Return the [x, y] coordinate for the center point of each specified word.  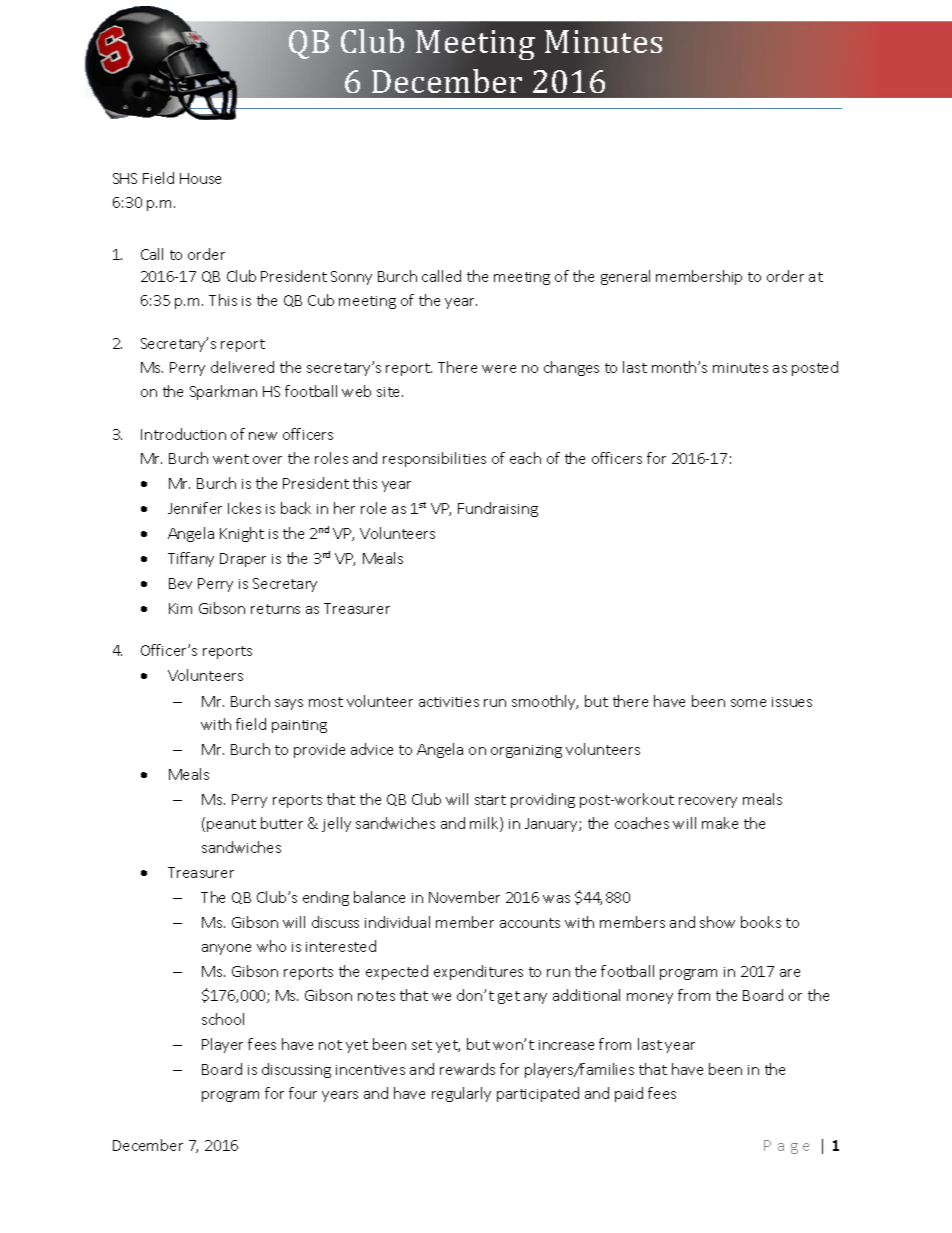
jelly [336, 824]
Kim [180, 608]
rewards [467, 1069]
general [625, 277]
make [720, 823]
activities [449, 702]
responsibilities [434, 459]
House [200, 178]
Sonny [351, 278]
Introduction [183, 434]
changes [571, 368]
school [223, 1019]
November [464, 897]
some [748, 703]
